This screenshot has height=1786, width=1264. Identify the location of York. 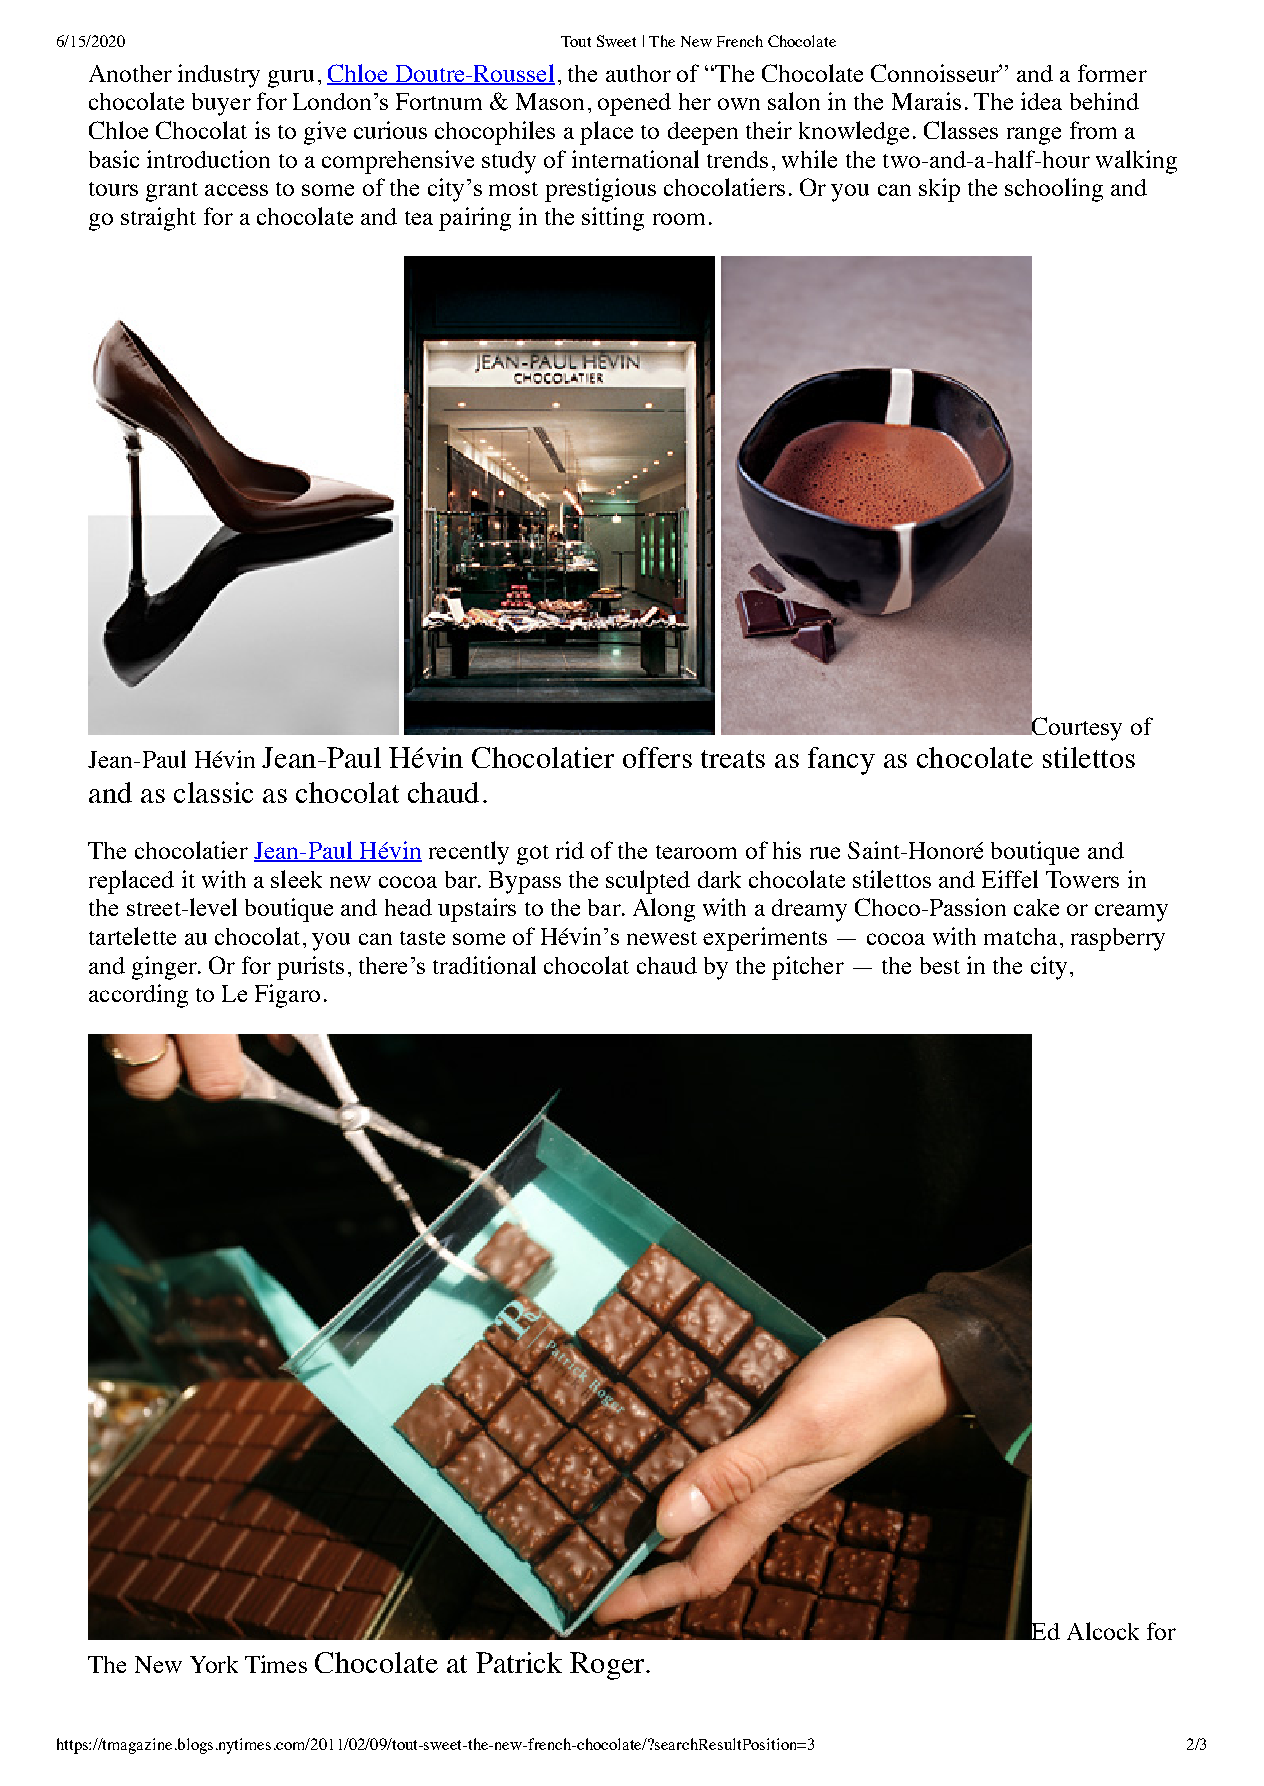
(214, 1664).
